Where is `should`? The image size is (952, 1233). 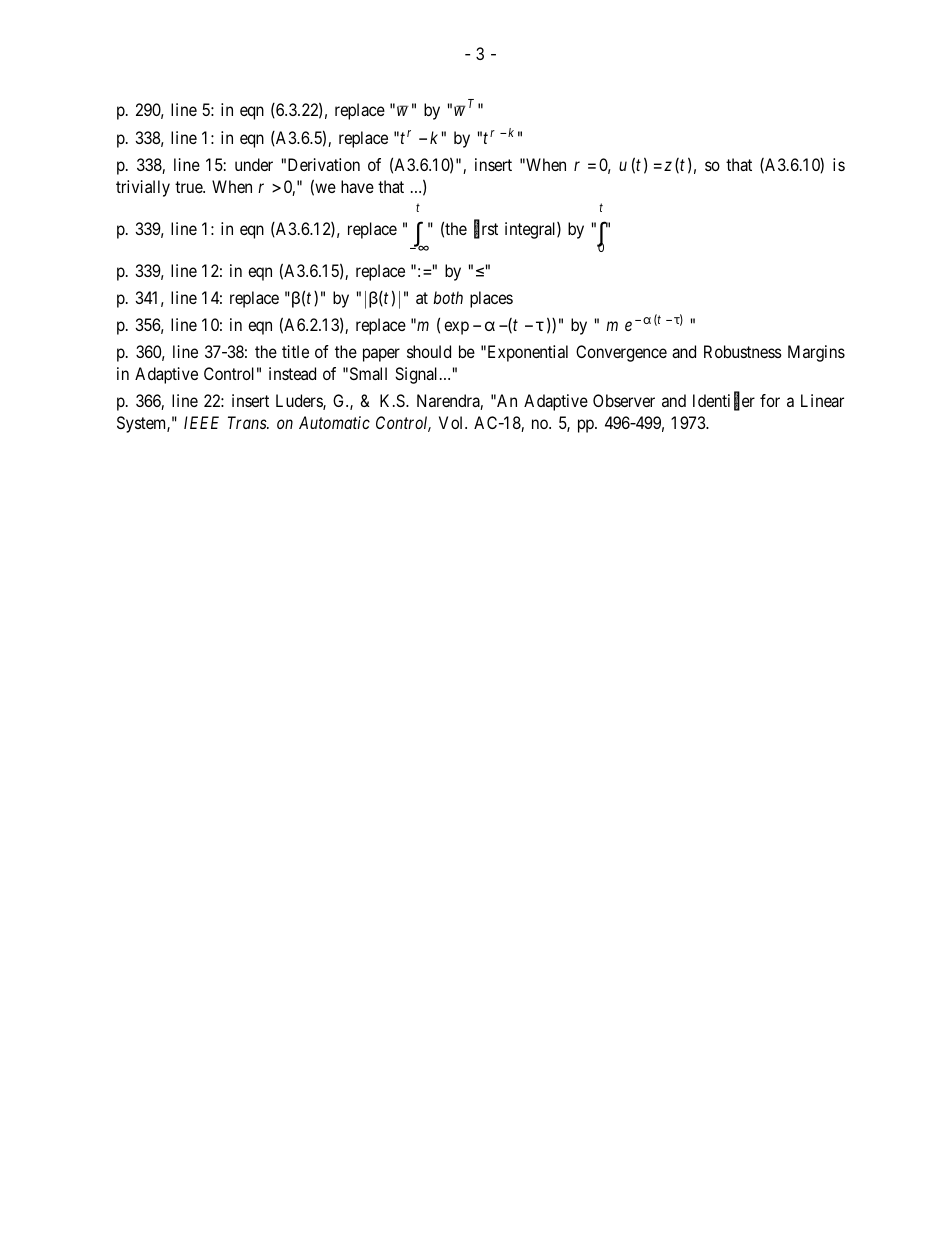 should is located at coordinates (429, 351).
